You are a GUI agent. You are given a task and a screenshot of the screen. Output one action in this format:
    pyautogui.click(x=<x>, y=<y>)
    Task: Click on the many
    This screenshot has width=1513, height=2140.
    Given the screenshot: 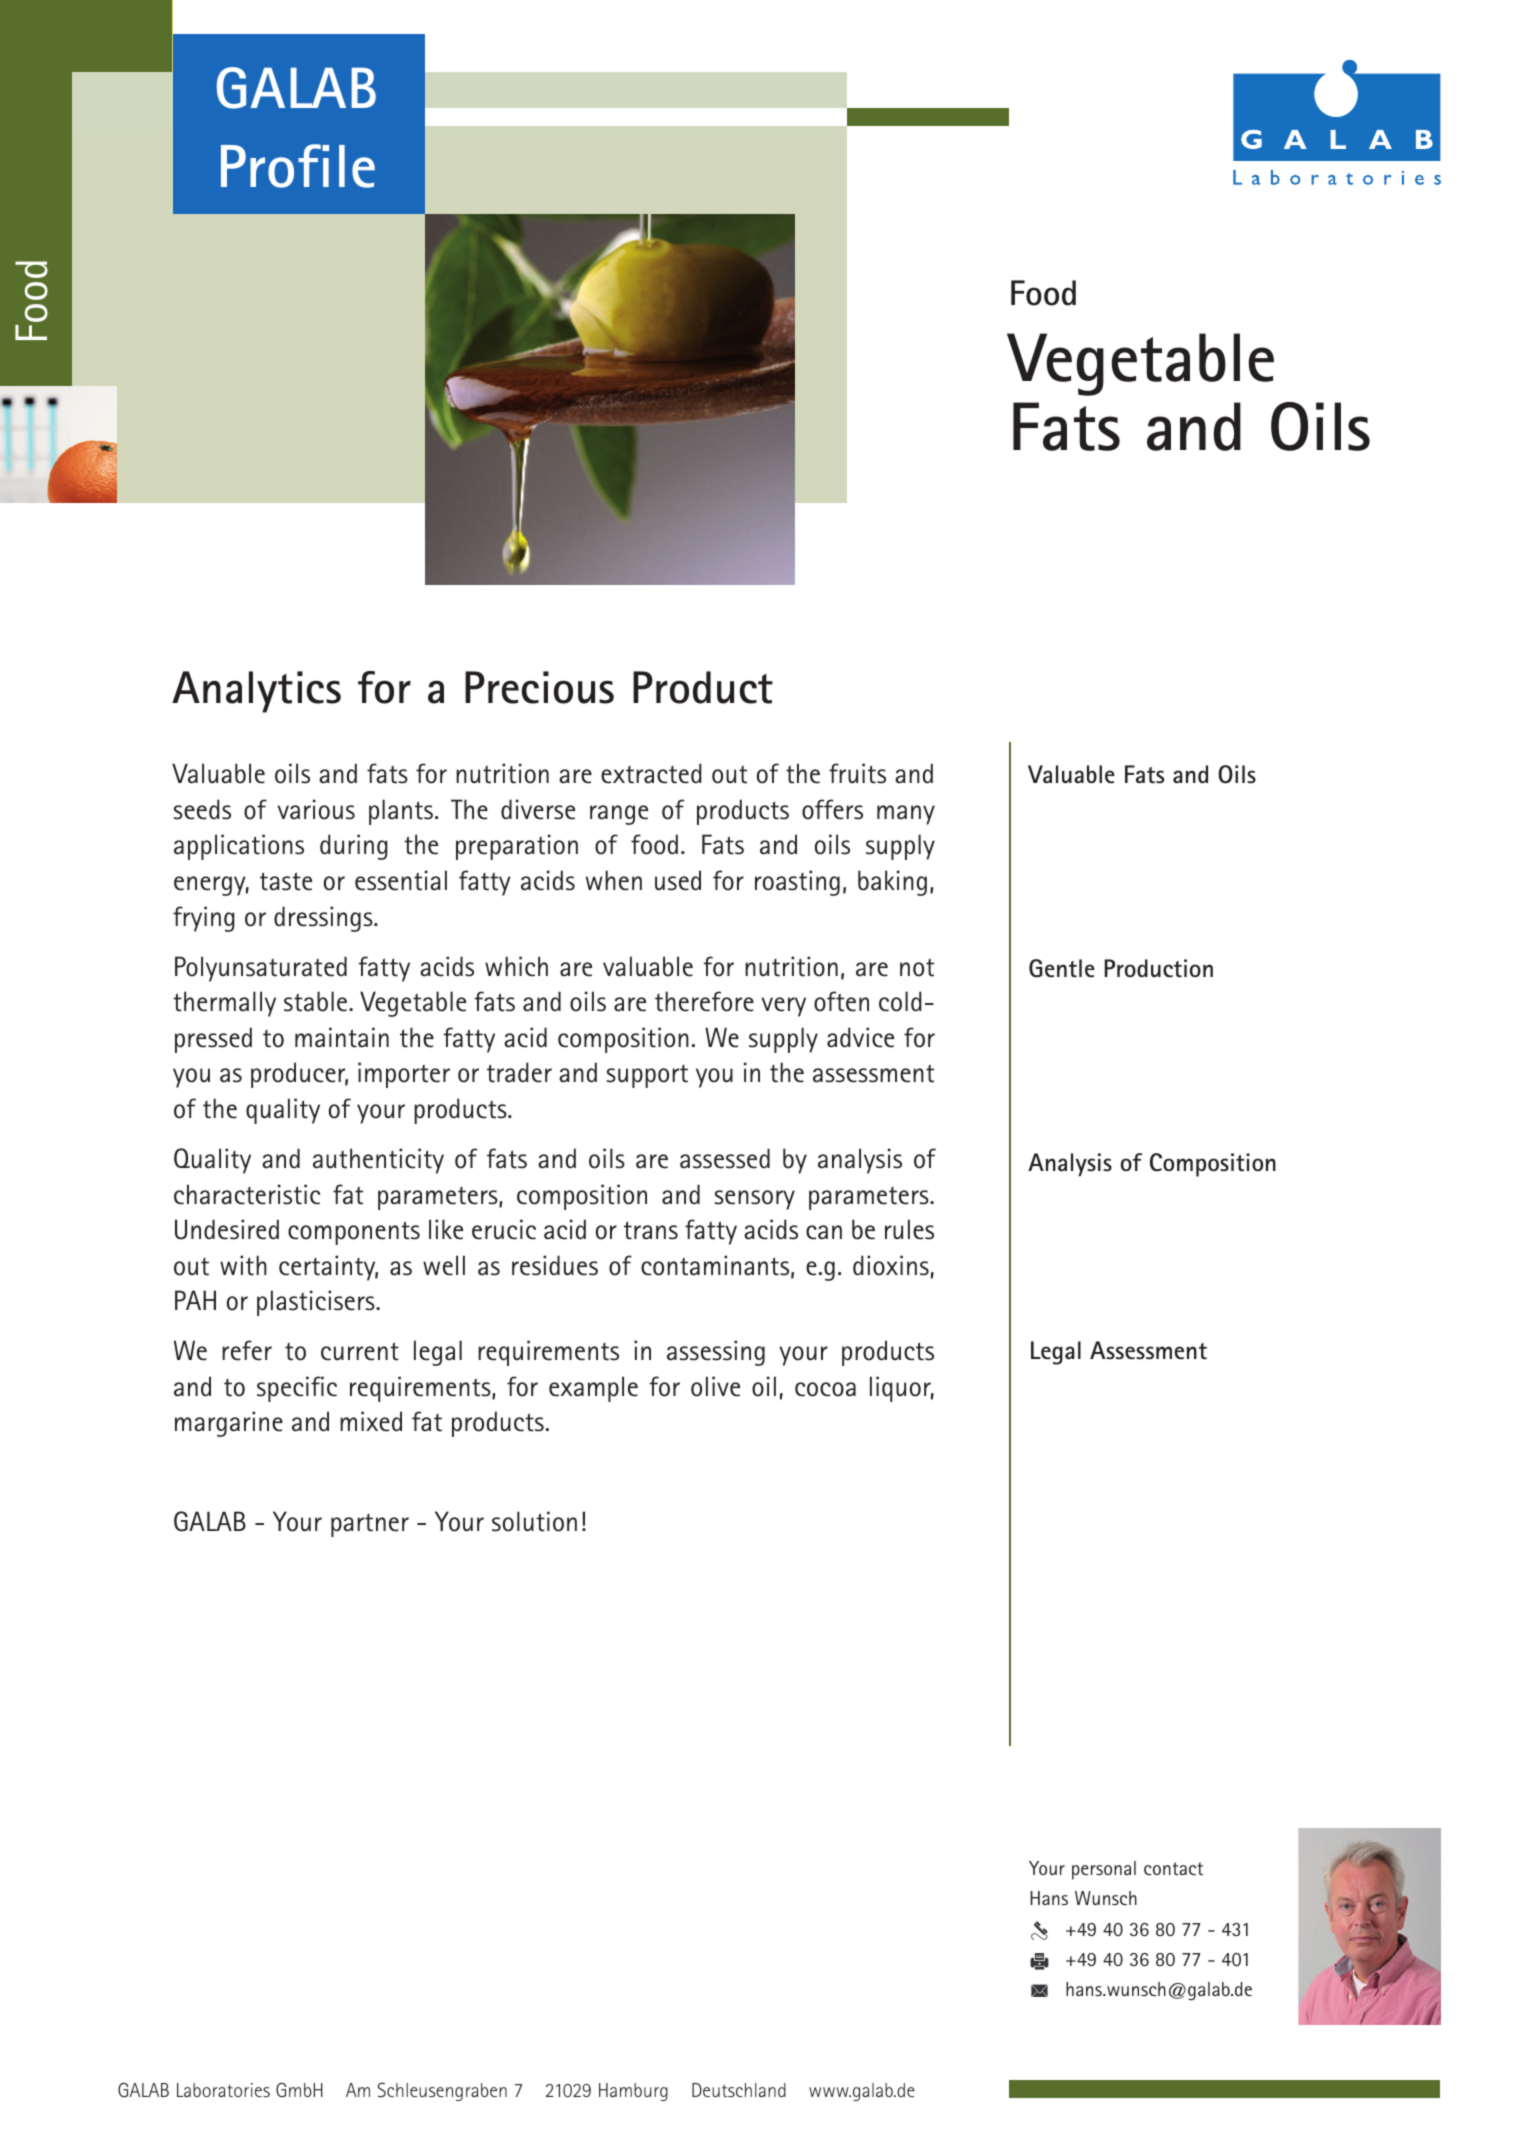 What is the action you would take?
    pyautogui.click(x=906, y=815)
